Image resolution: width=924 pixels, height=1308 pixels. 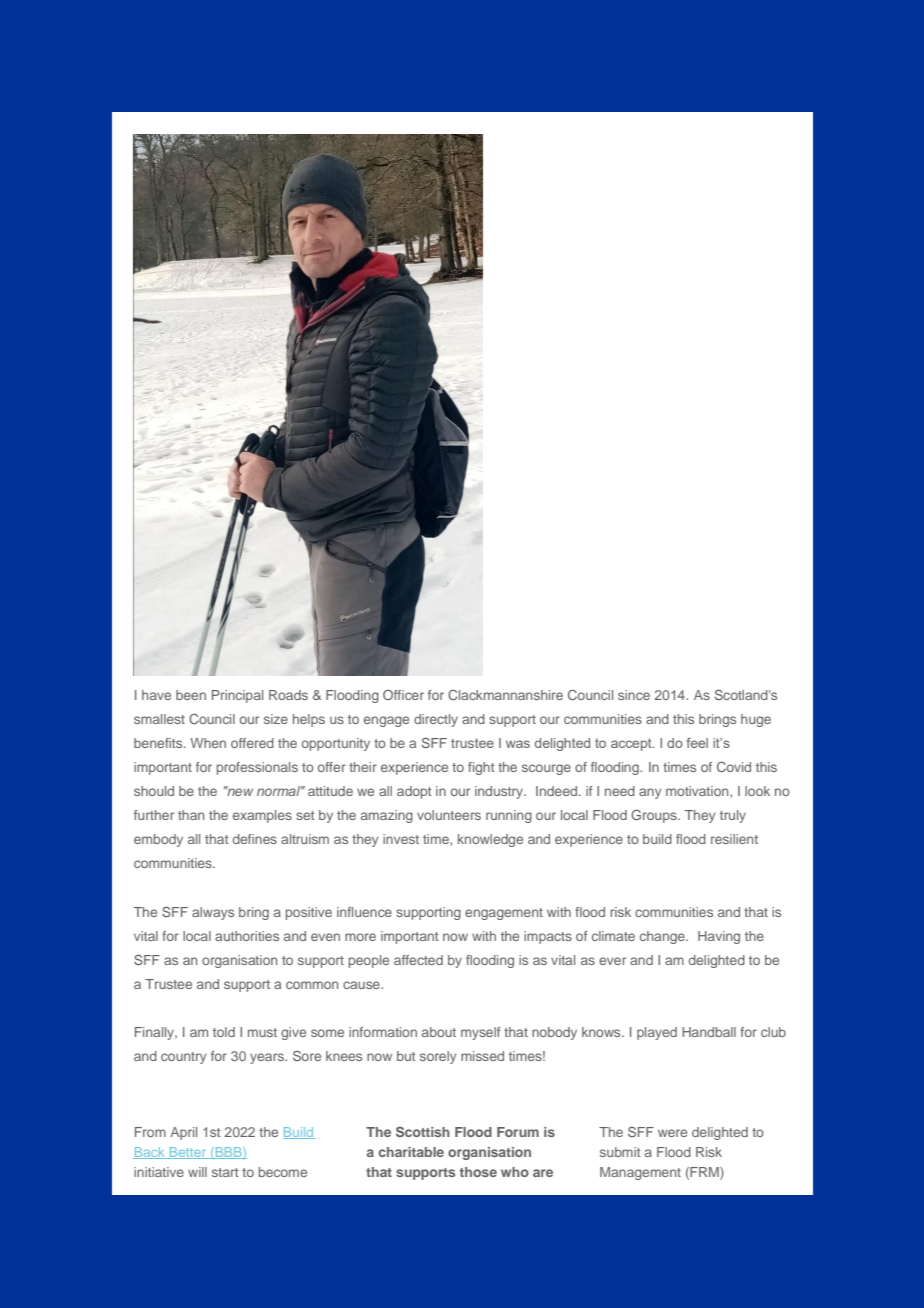 I want to click on Handball, so click(x=709, y=1032).
